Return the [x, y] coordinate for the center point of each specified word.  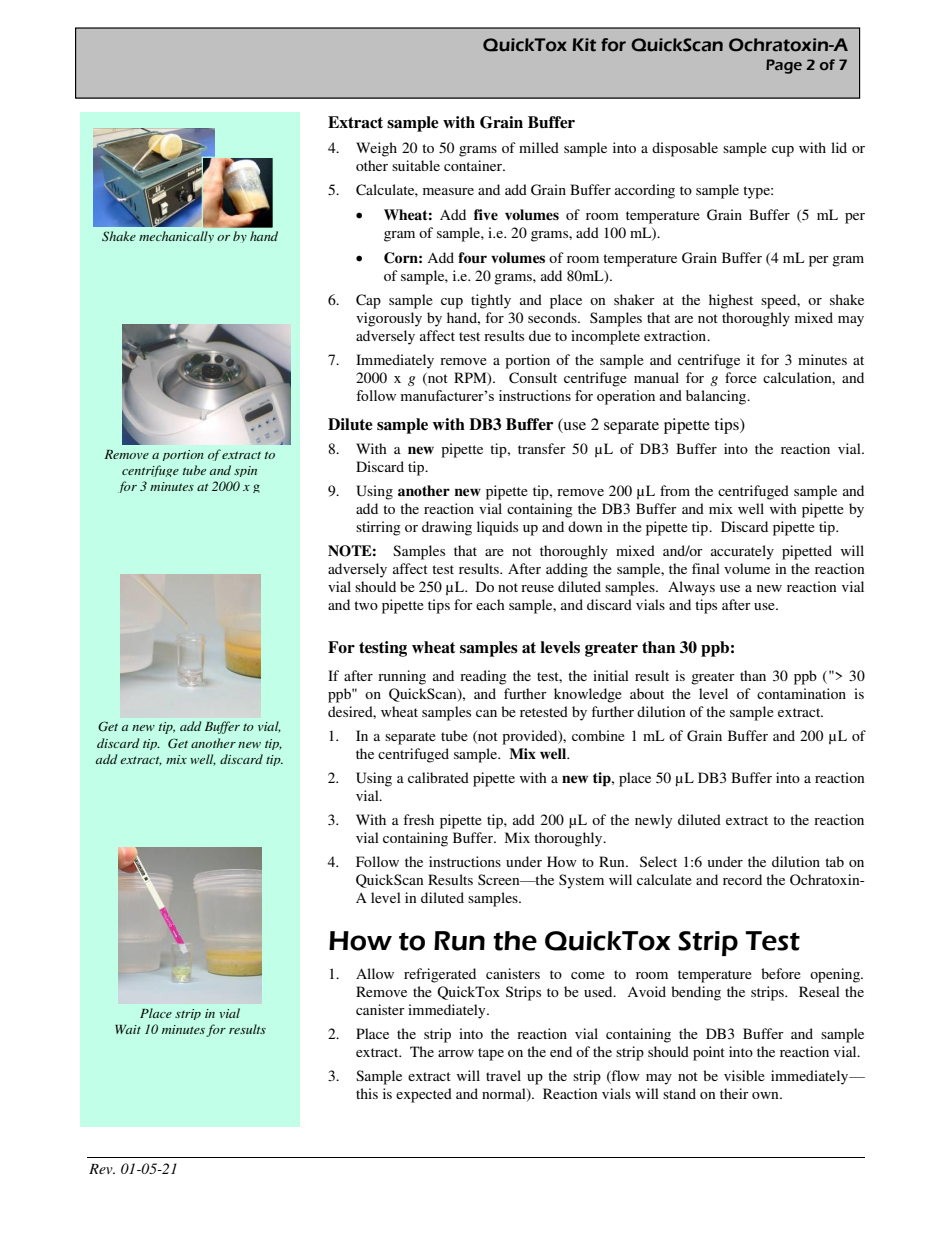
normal [505, 1095]
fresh [418, 819]
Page [784, 66]
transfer [542, 448]
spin [245, 471]
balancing [717, 397]
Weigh [376, 149]
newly [653, 821]
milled [539, 147]
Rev [102, 1169]
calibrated [438, 777]
